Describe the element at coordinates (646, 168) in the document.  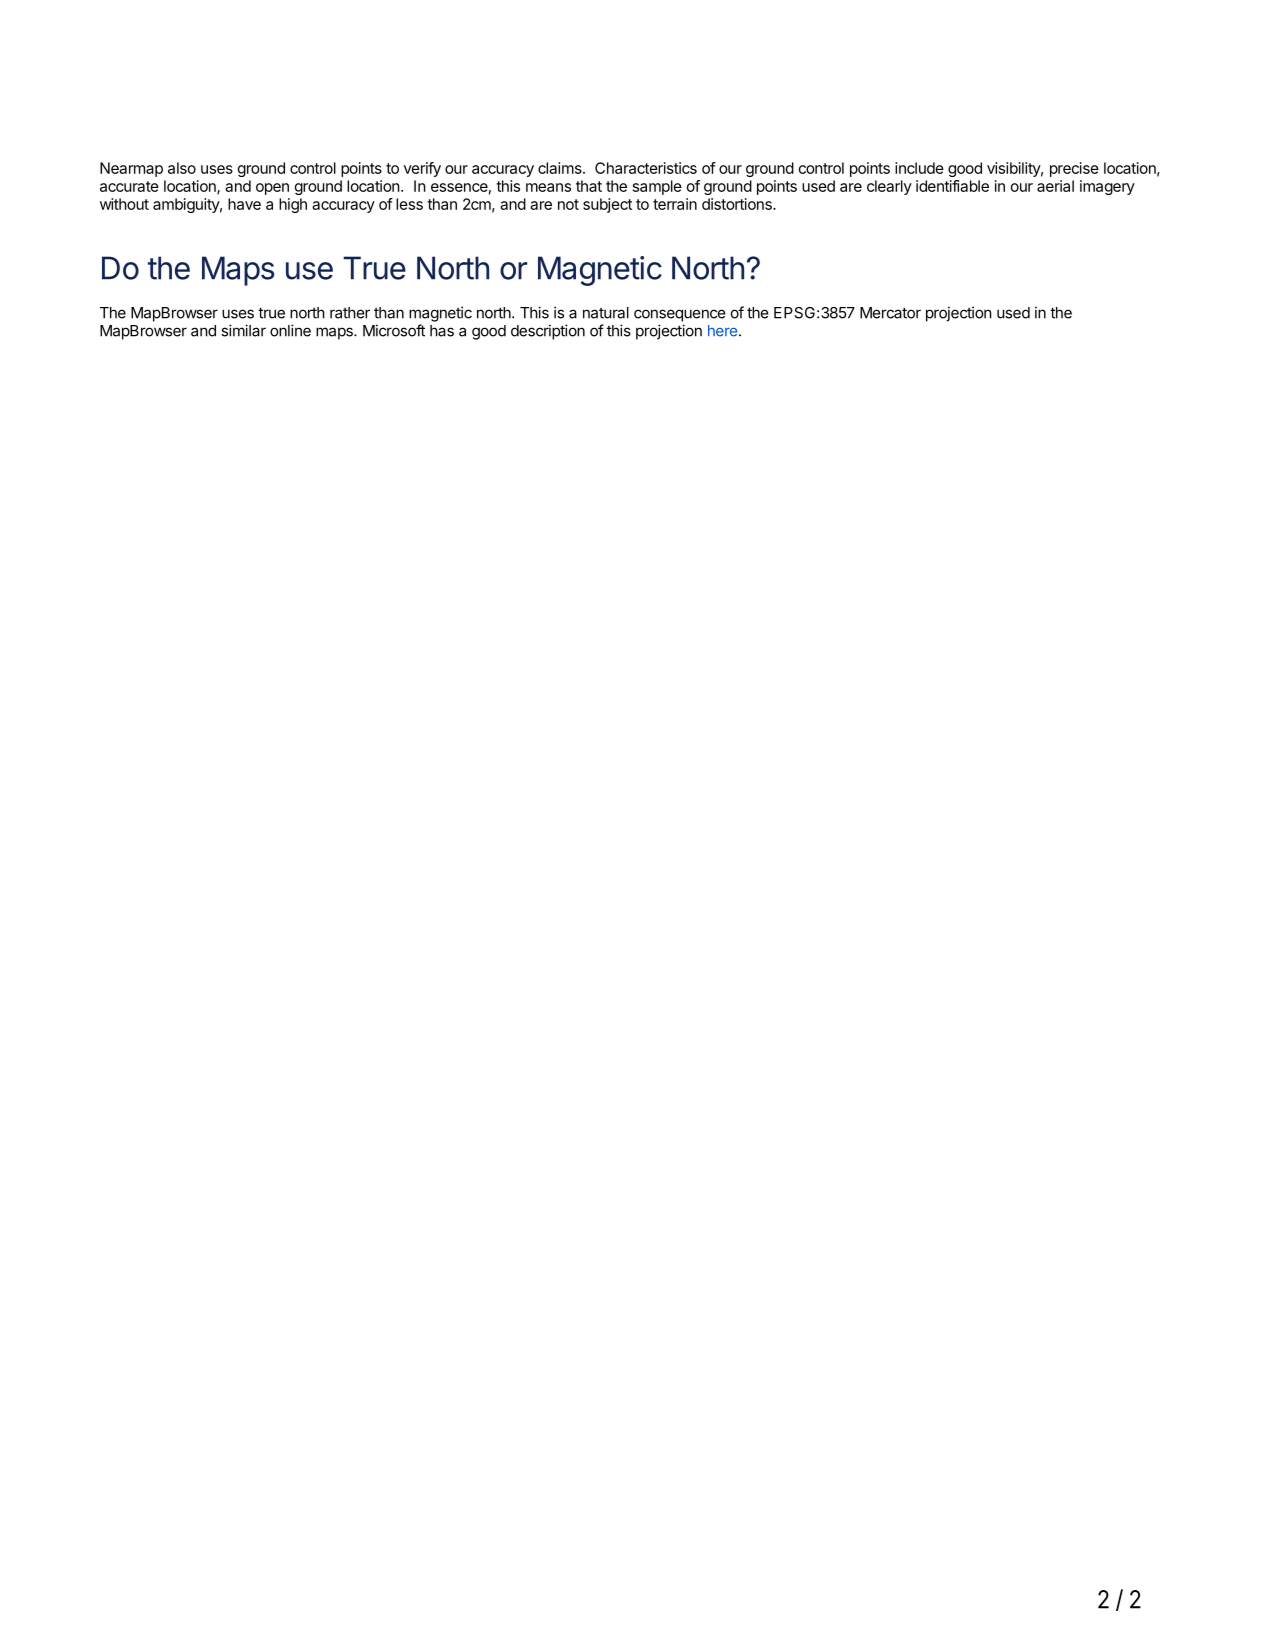
I see `Characteristics` at that location.
